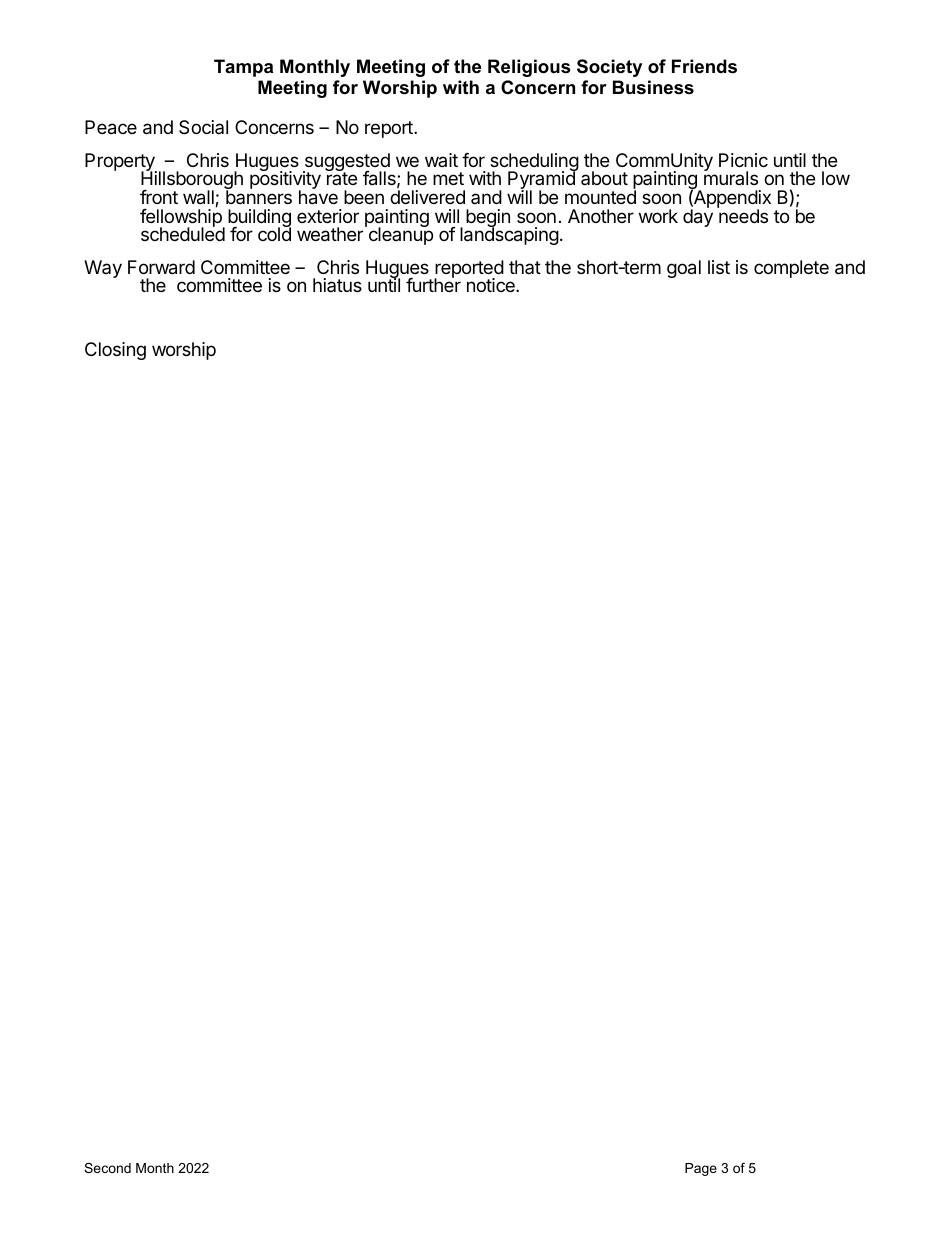 This image has height=1233, width=952. Describe the element at coordinates (492, 285) in the image. I see `notice` at that location.
